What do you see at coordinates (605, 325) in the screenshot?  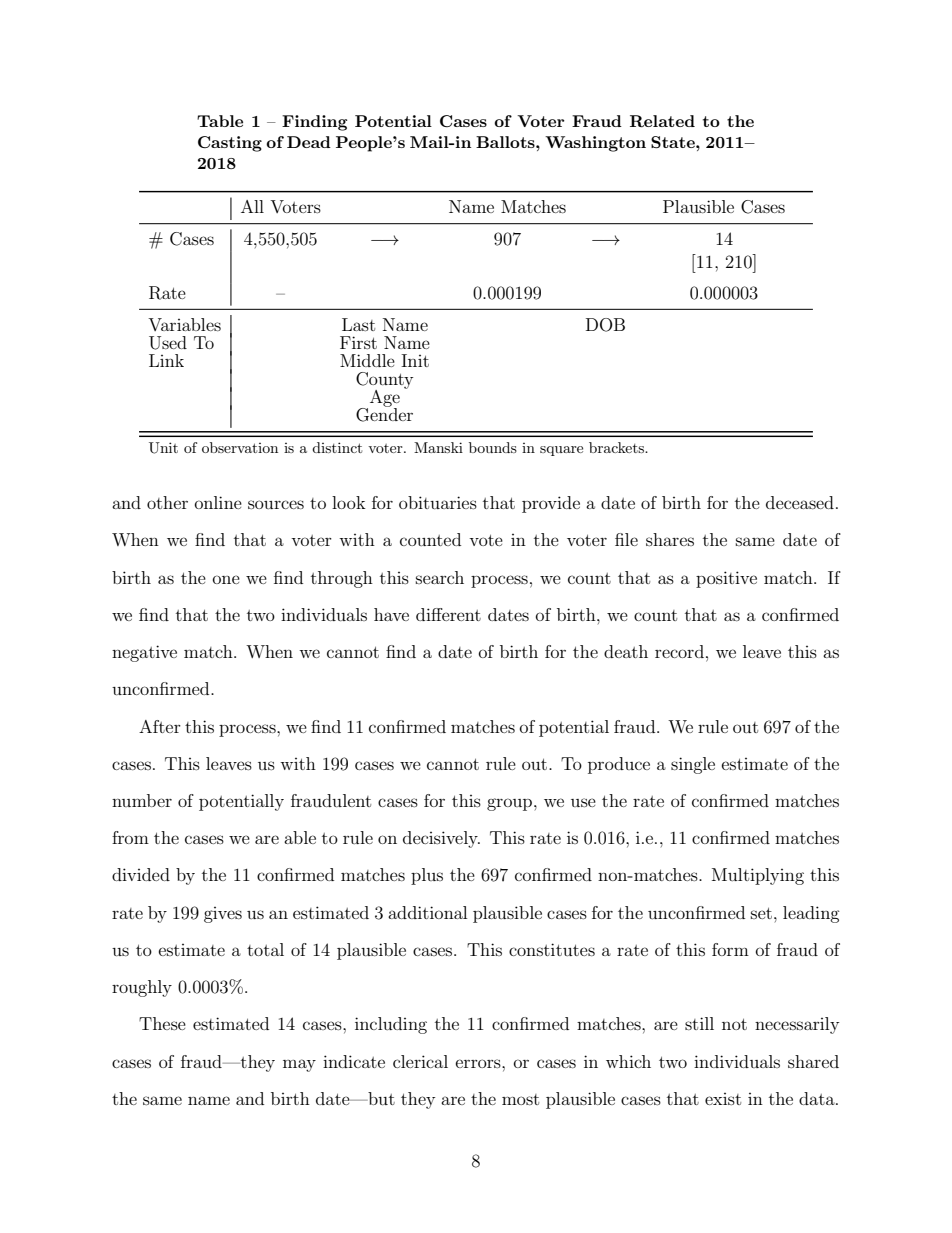 I see `DOB` at bounding box center [605, 325].
